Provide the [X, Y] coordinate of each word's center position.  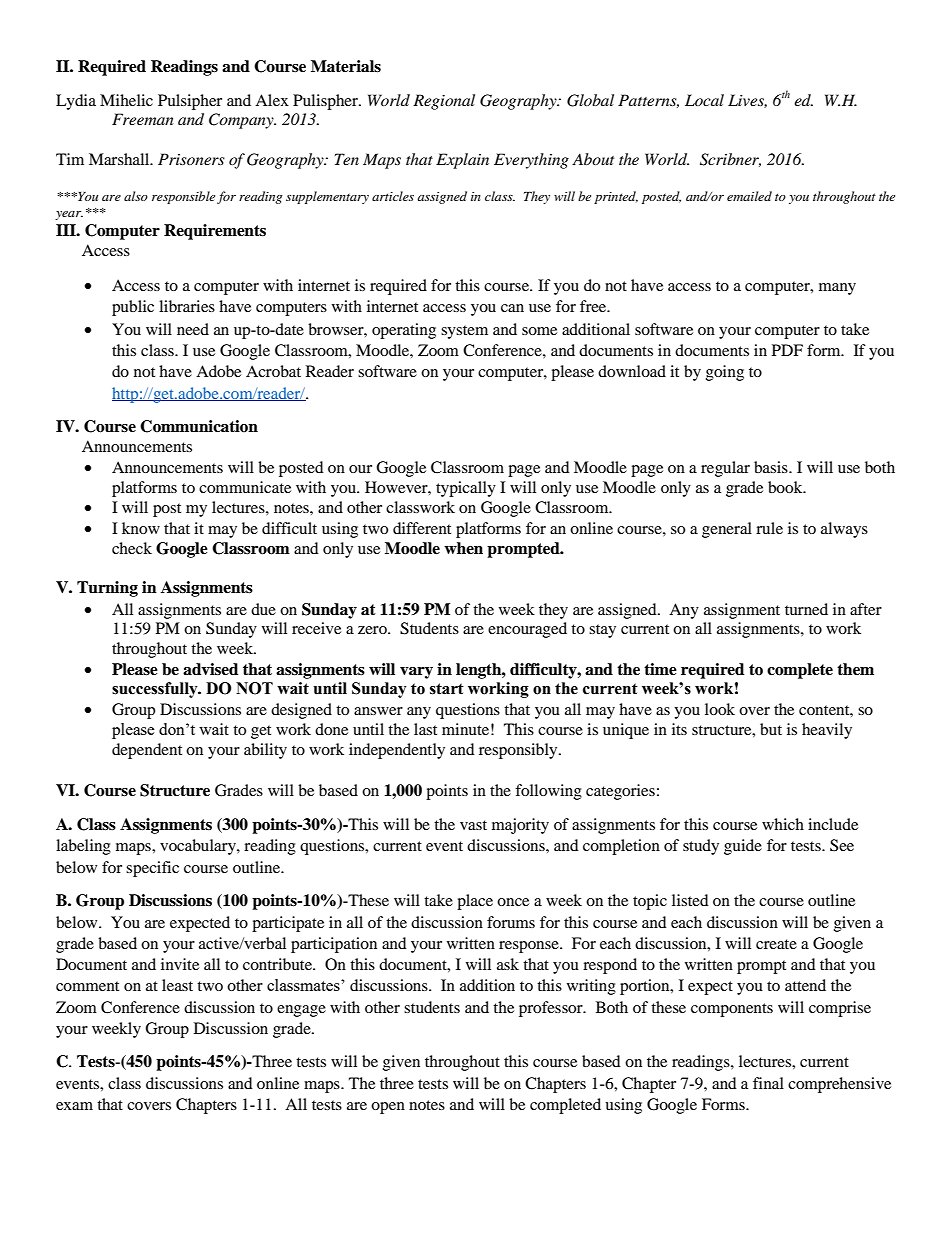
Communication [199, 426]
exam [74, 1106]
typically [466, 489]
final [768, 1083]
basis [772, 467]
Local [704, 100]
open [388, 1108]
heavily [827, 731]
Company [242, 121]
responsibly [519, 751]
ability [265, 751]
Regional [444, 102]
